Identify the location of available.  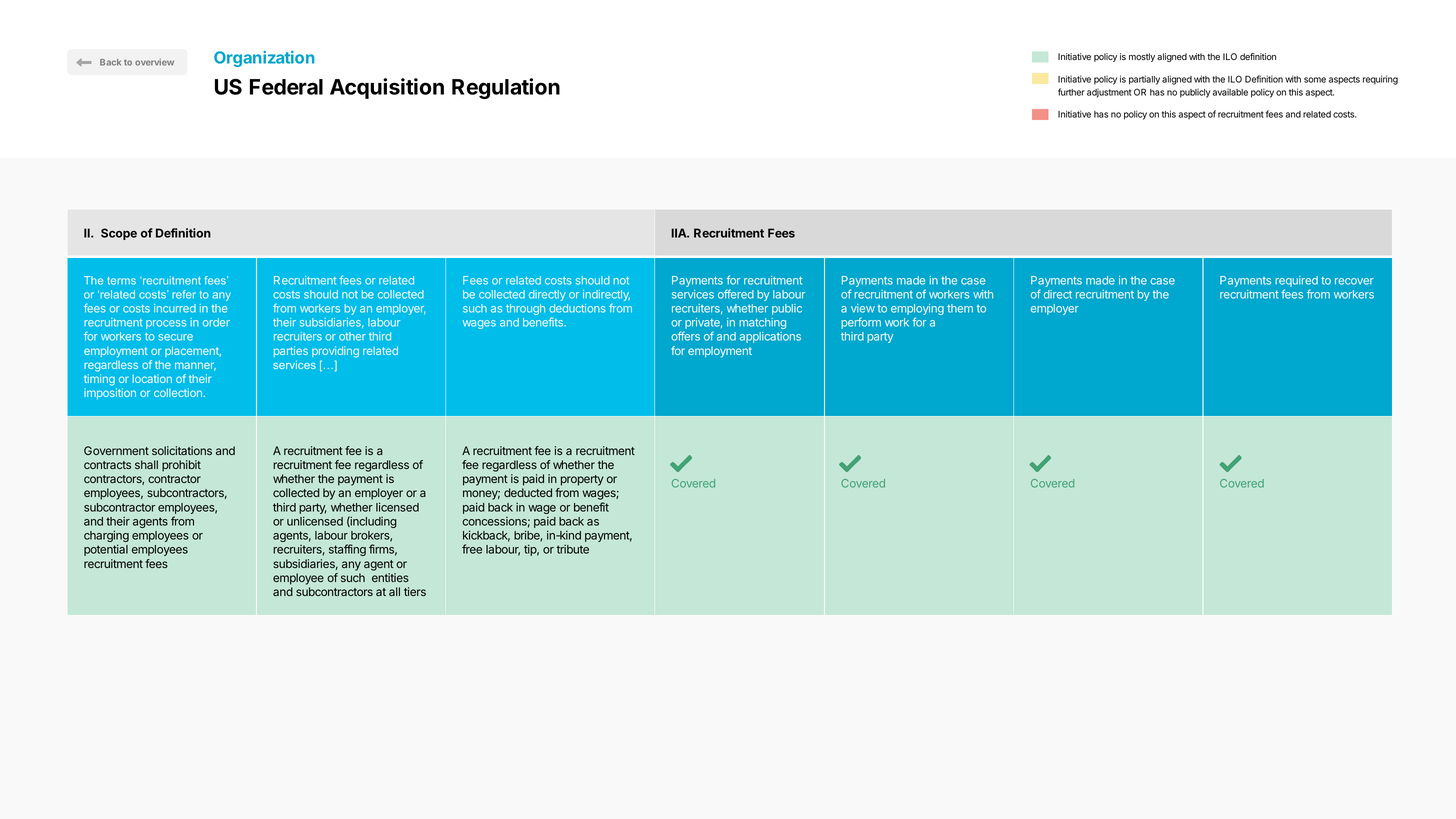
(1230, 92).
